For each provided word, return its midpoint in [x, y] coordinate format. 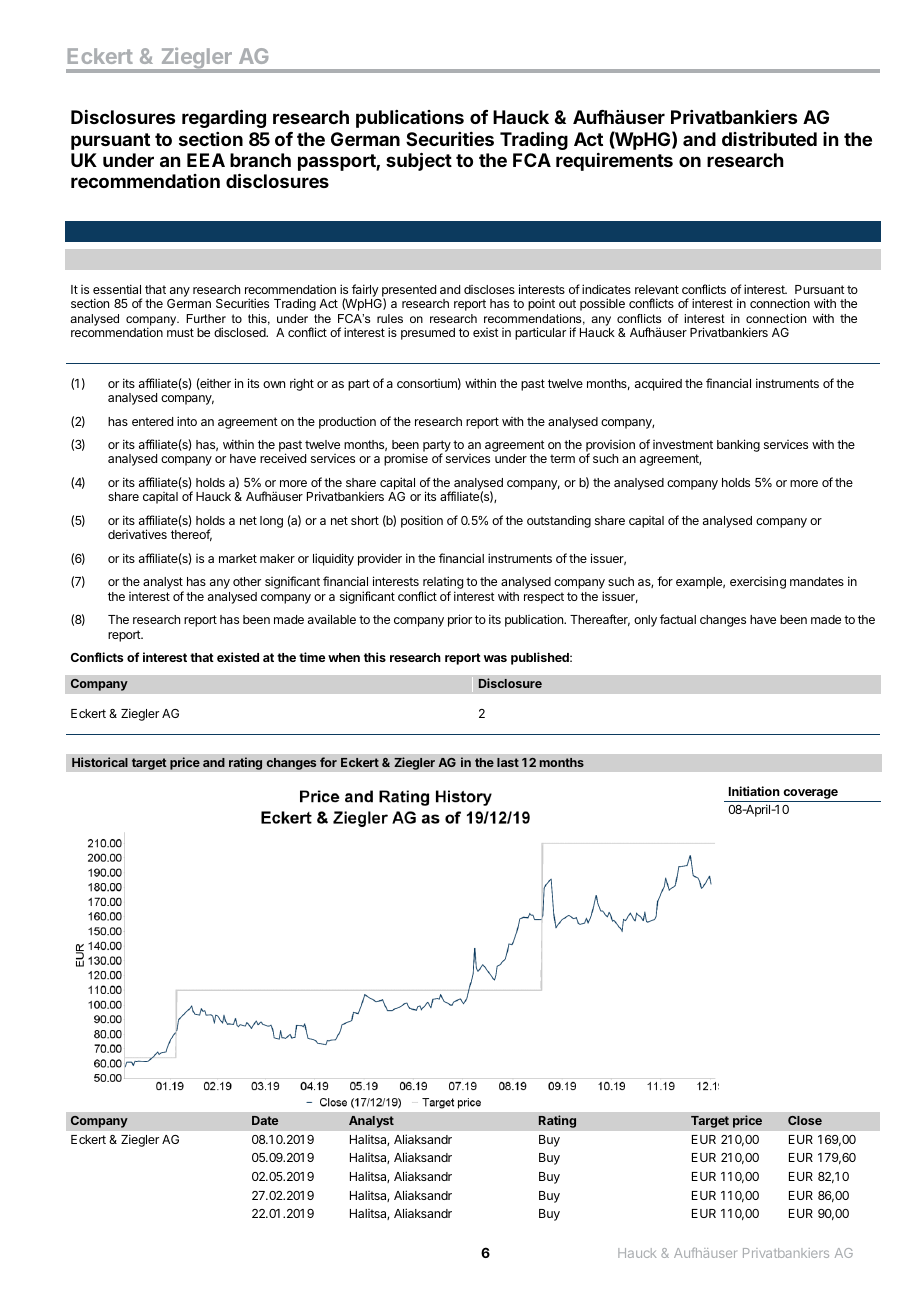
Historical [100, 762]
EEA [206, 160]
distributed [769, 139]
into [187, 421]
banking [738, 445]
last [508, 762]
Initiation [754, 791]
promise [406, 459]
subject [419, 161]
